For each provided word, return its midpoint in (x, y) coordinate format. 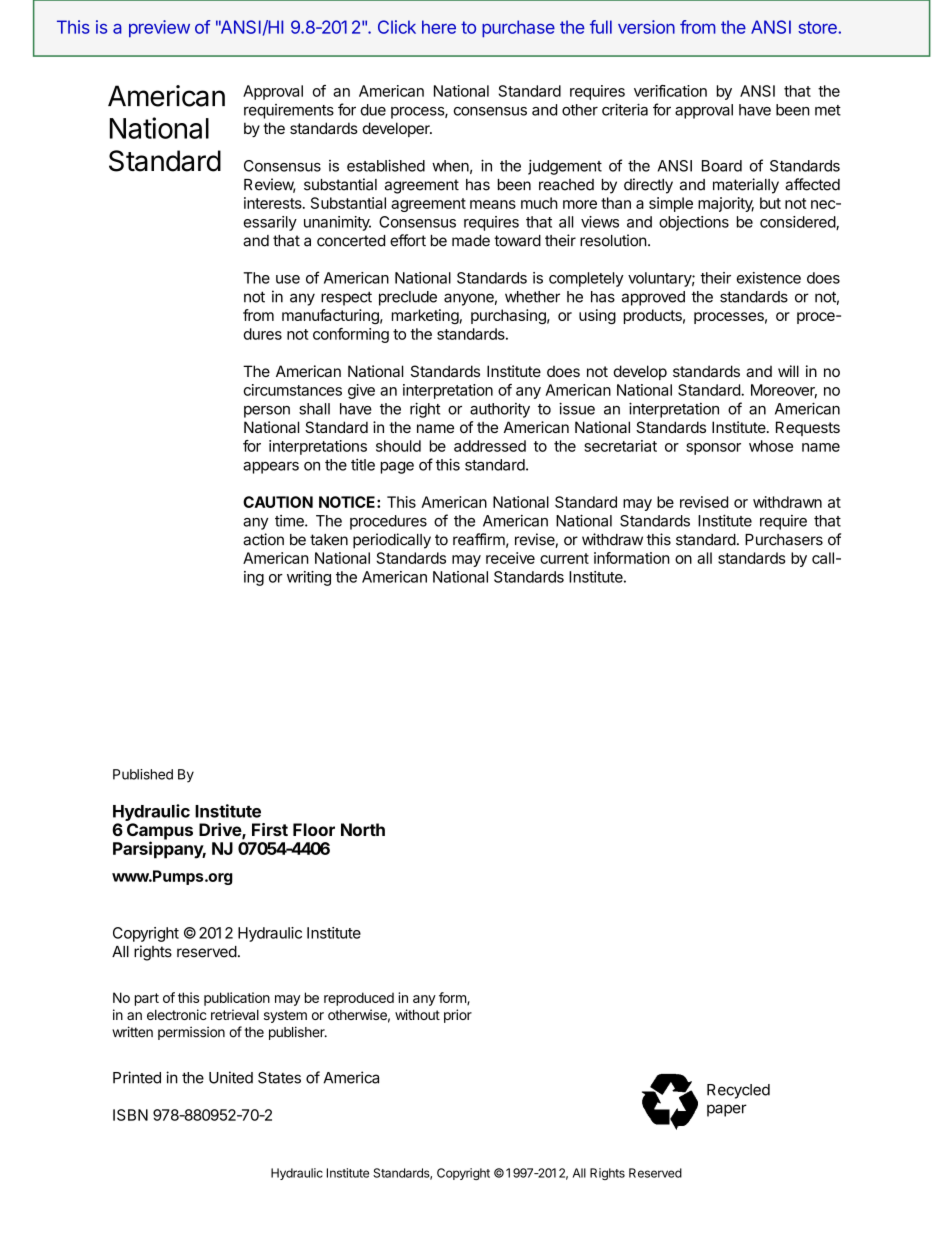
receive (510, 558)
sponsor (713, 449)
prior (458, 1016)
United (231, 1077)
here (439, 27)
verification (670, 91)
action (263, 539)
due (373, 110)
